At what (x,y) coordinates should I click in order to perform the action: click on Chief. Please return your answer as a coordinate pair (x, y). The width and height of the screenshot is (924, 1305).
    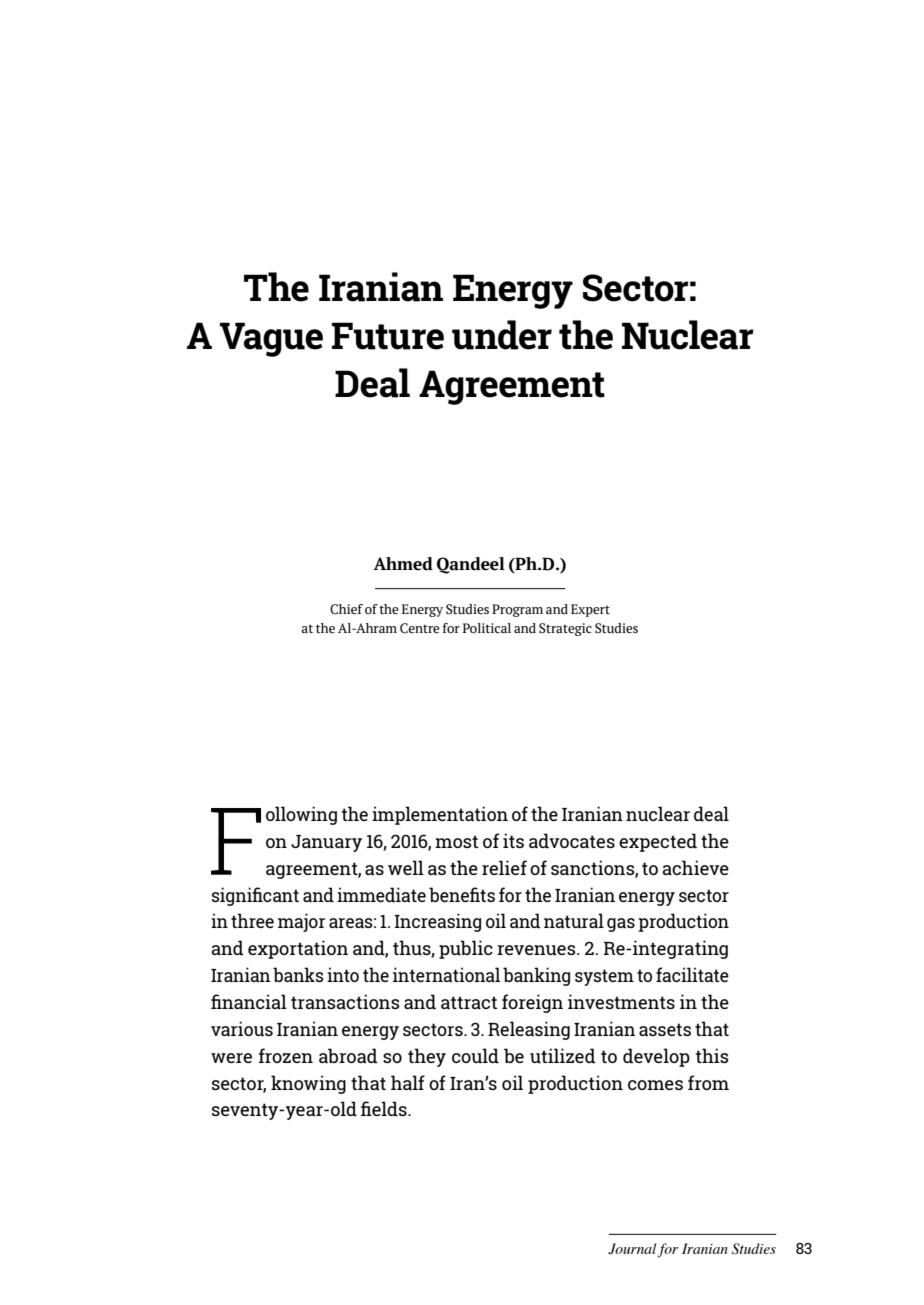
    Looking at the image, I should click on (346, 609).
